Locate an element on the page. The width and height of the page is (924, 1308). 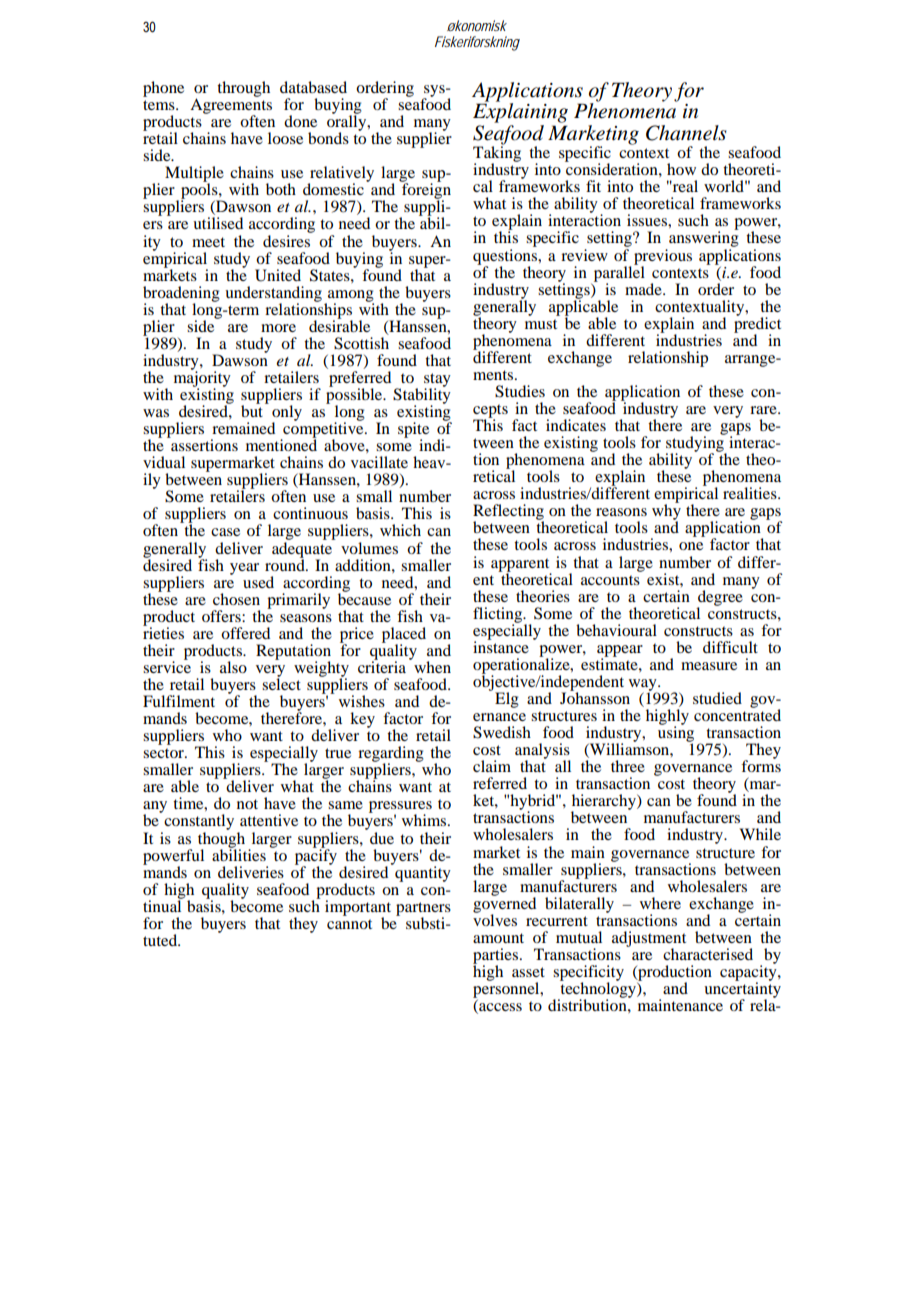
which is located at coordinates (400, 530).
